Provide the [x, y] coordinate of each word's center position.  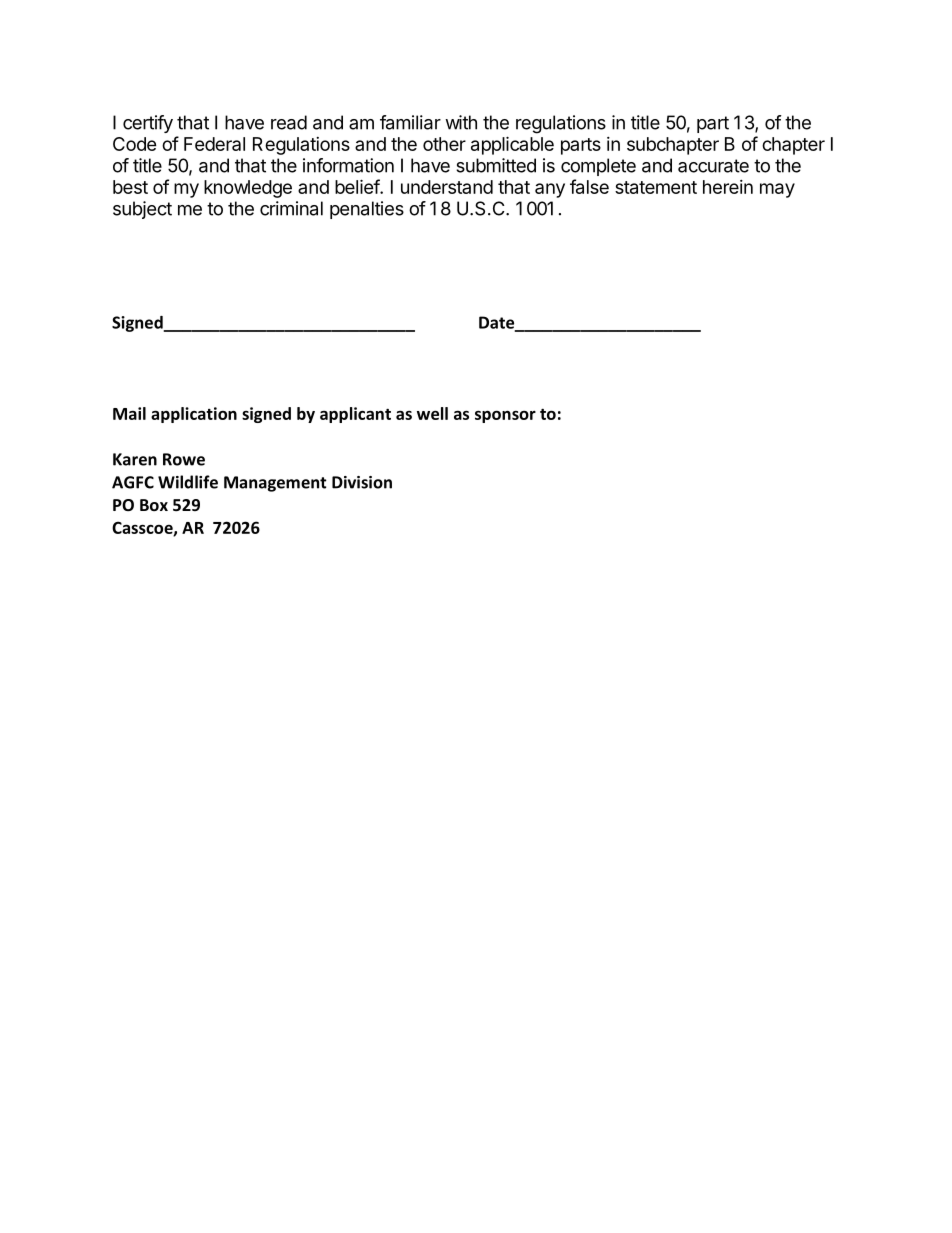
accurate [713, 166]
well [432, 413]
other [444, 144]
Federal [214, 144]
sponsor [505, 416]
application [194, 415]
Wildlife [188, 482]
